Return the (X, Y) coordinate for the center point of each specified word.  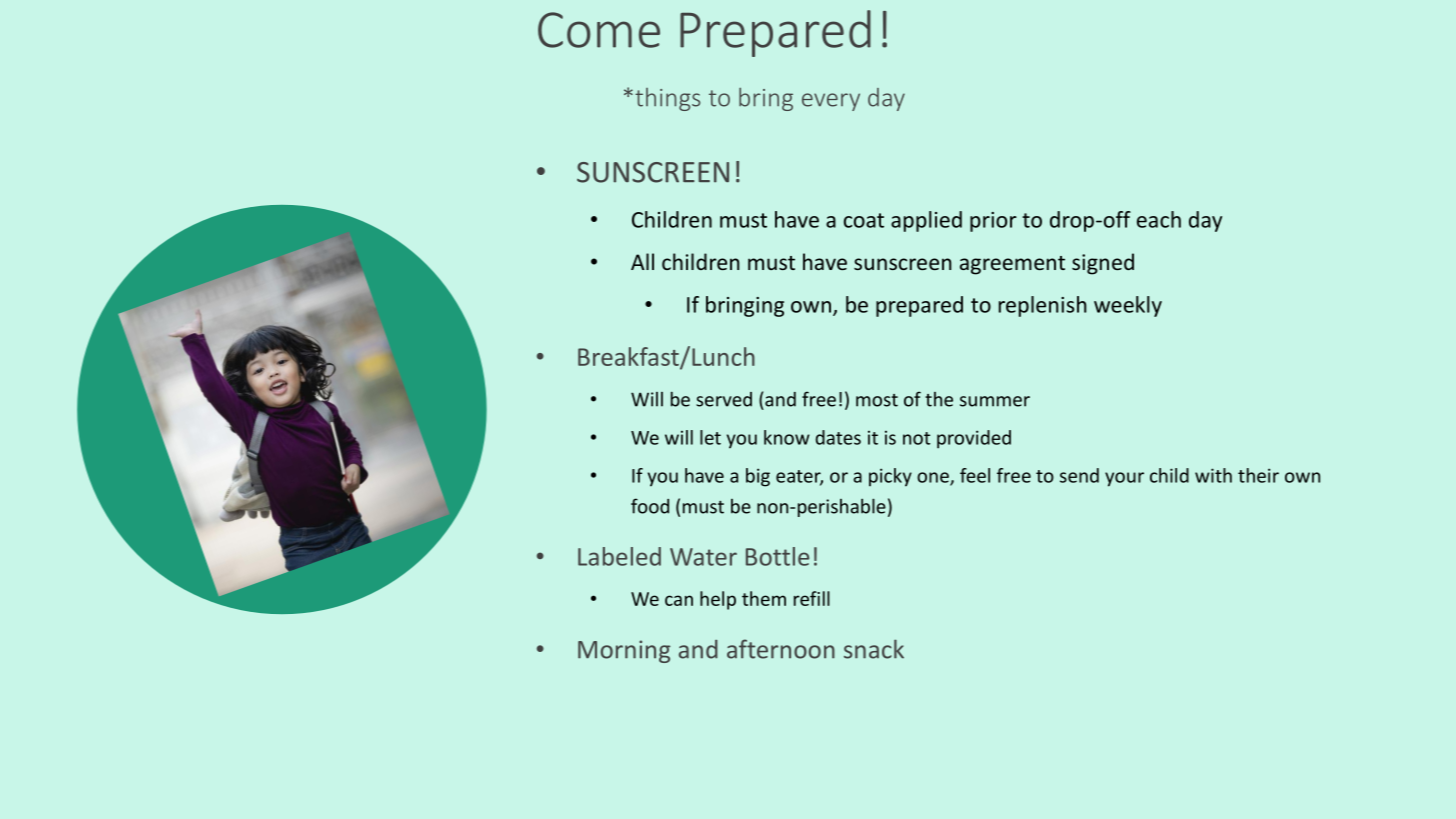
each (1159, 219)
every (831, 102)
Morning (624, 651)
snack (874, 649)
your (1124, 479)
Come (599, 30)
